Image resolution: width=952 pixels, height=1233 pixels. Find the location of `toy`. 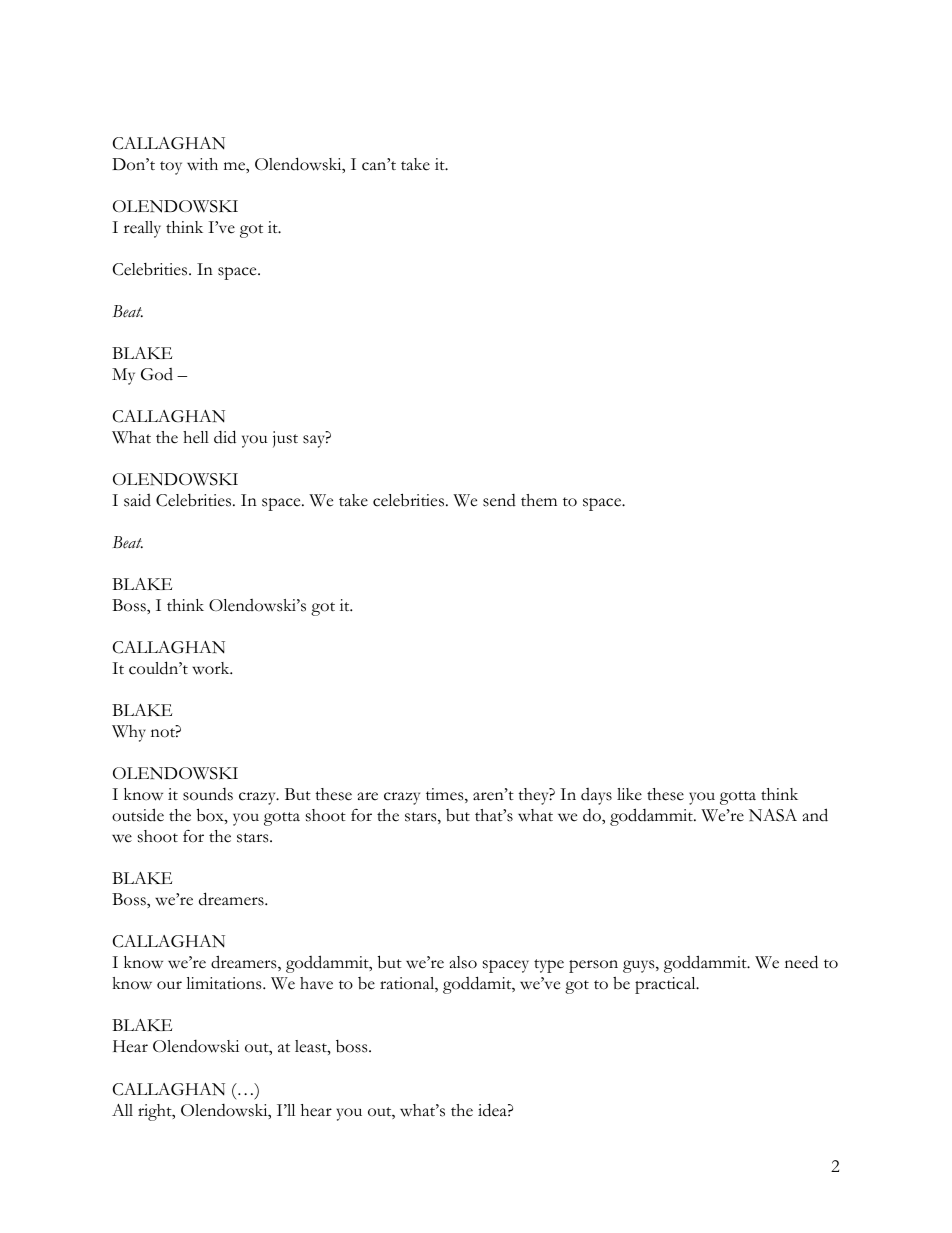

toy is located at coordinates (171, 168).
